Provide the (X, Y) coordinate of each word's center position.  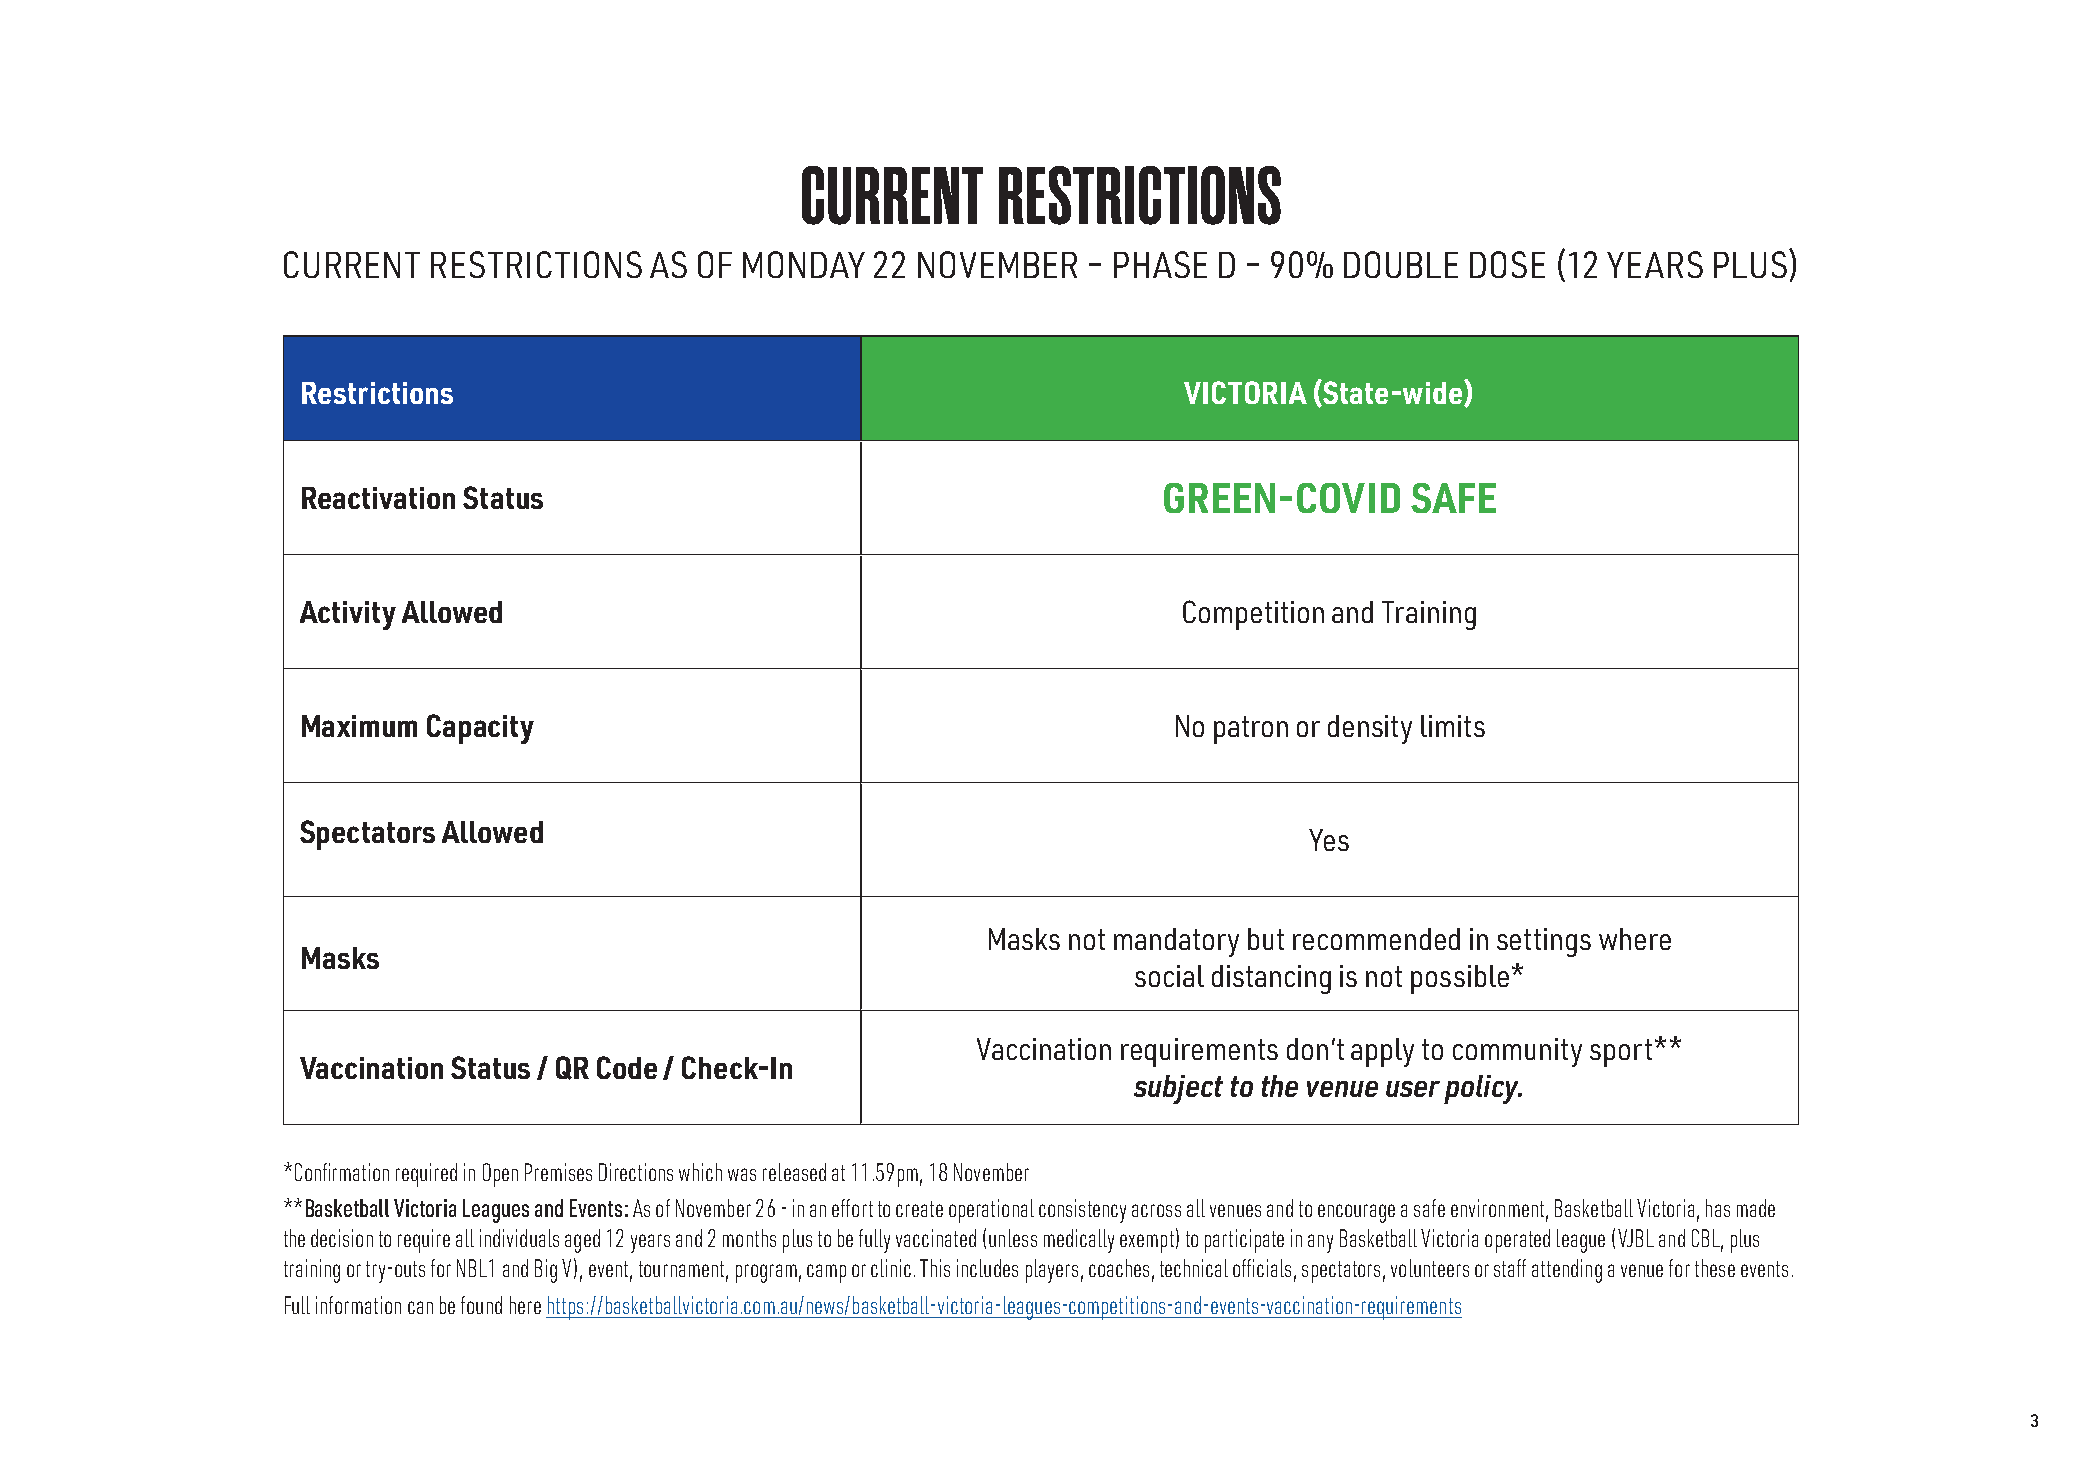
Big (546, 1271)
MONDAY (804, 264)
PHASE (1160, 264)
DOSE (1507, 264)
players (1052, 1271)
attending (1567, 1271)
